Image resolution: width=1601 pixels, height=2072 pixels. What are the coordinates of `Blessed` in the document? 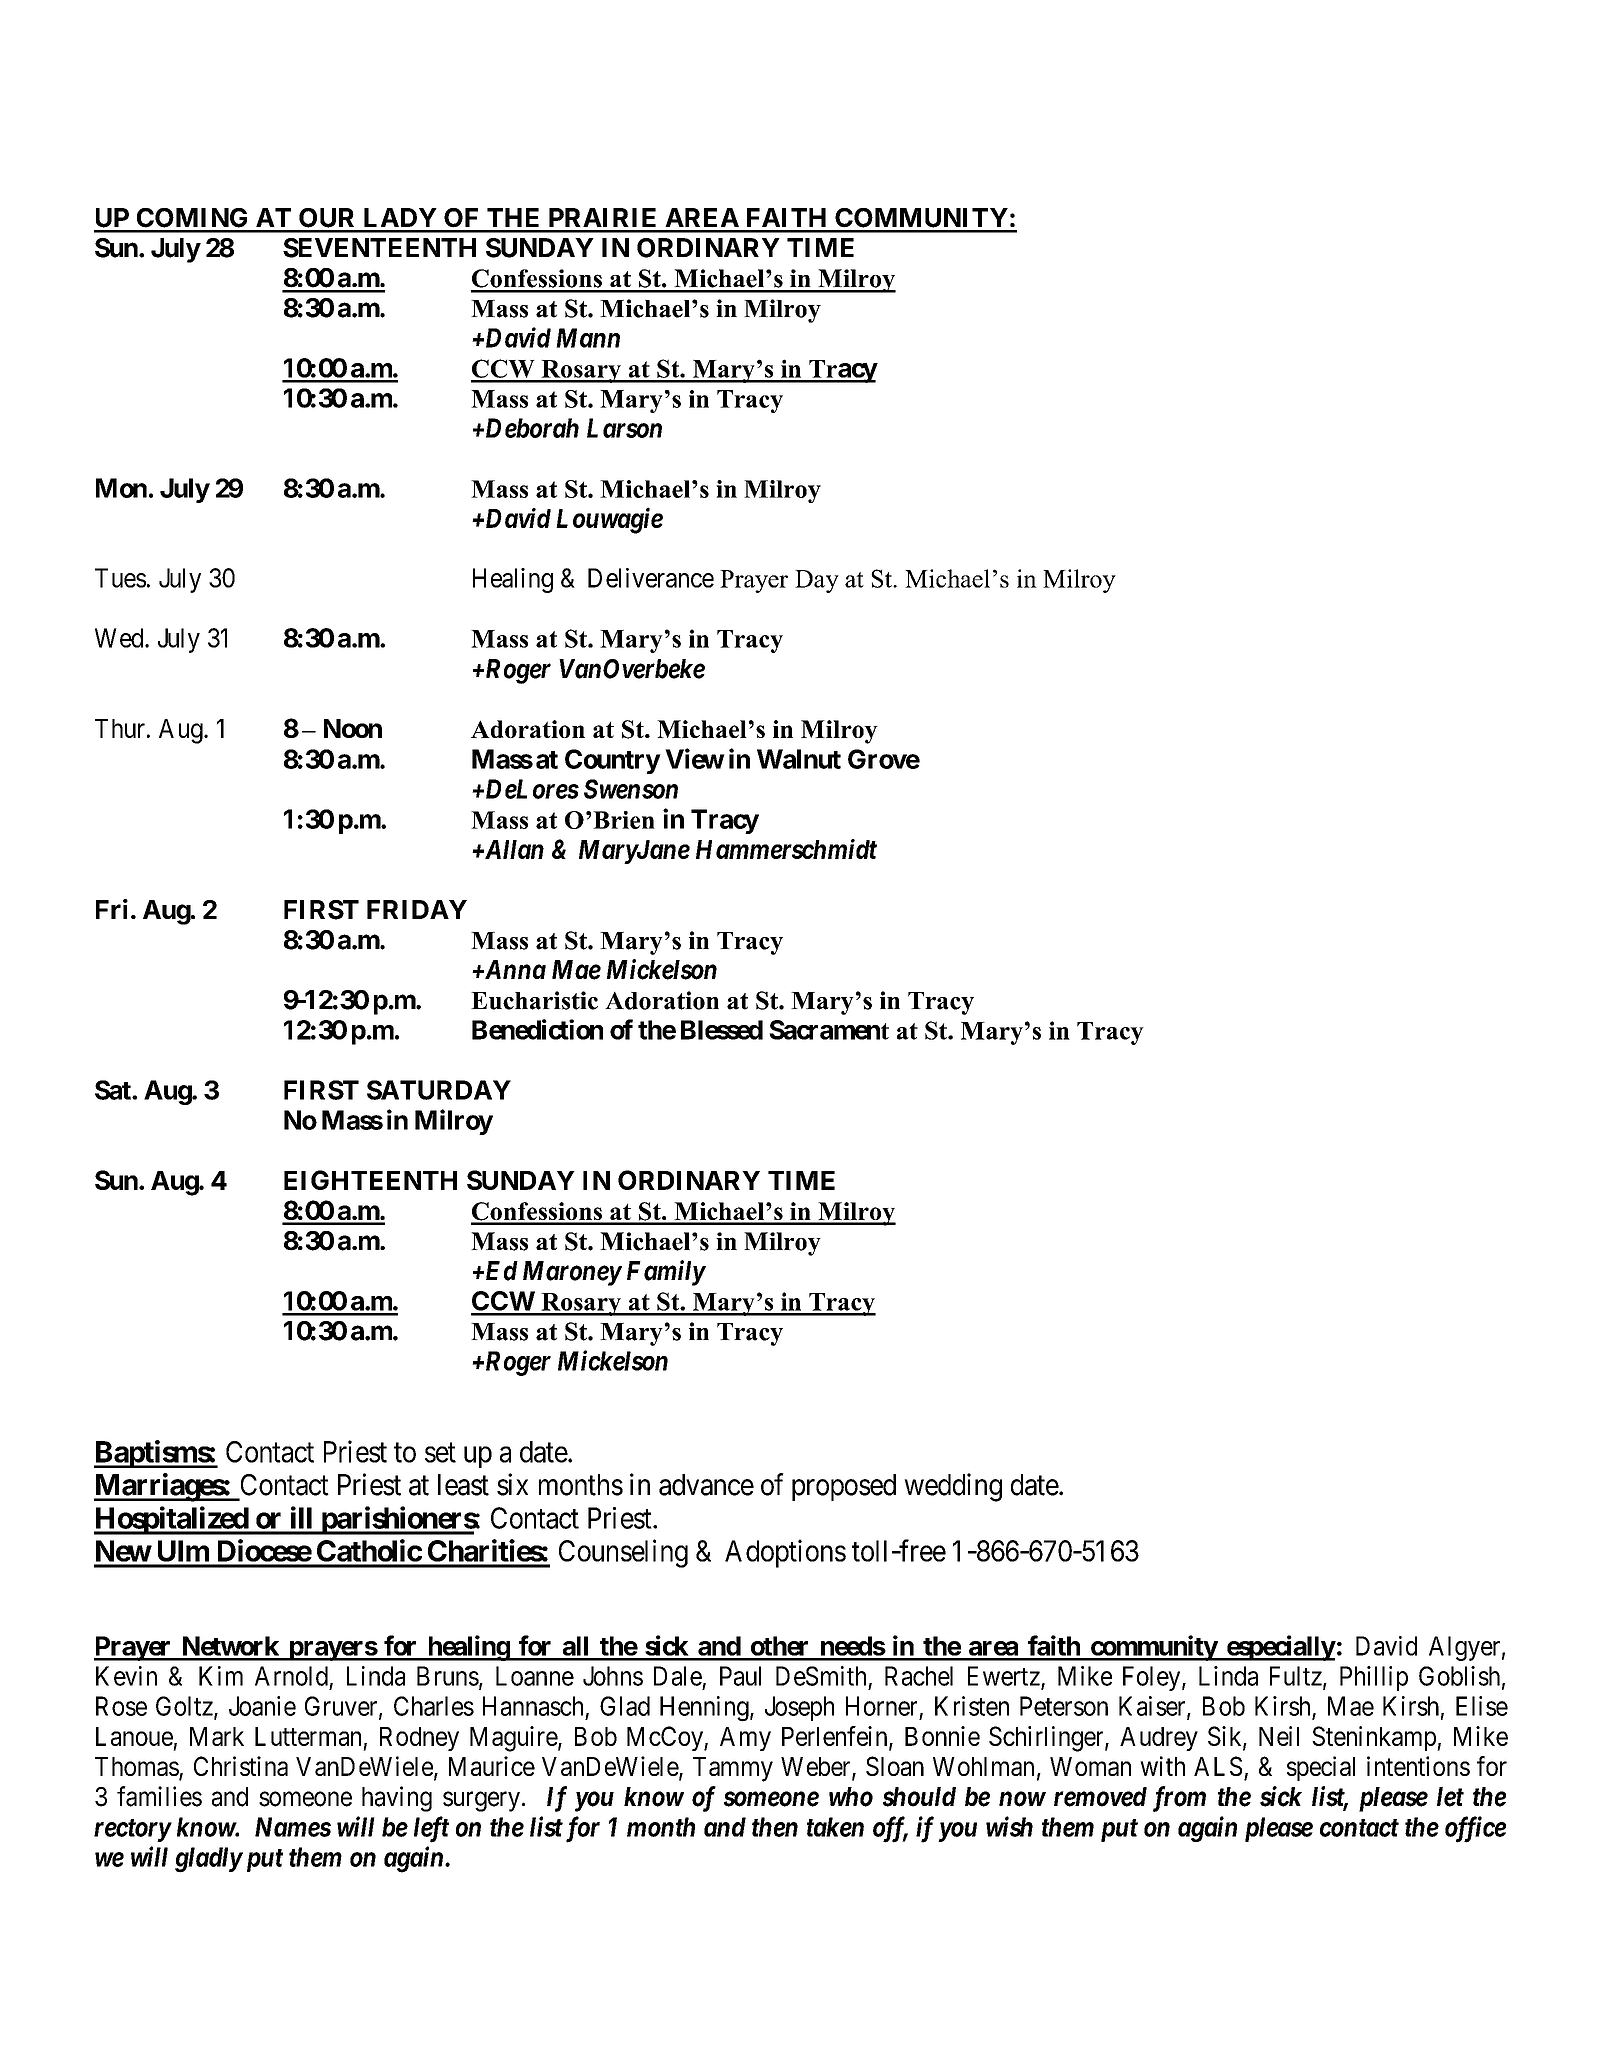 It's located at (722, 1030).
